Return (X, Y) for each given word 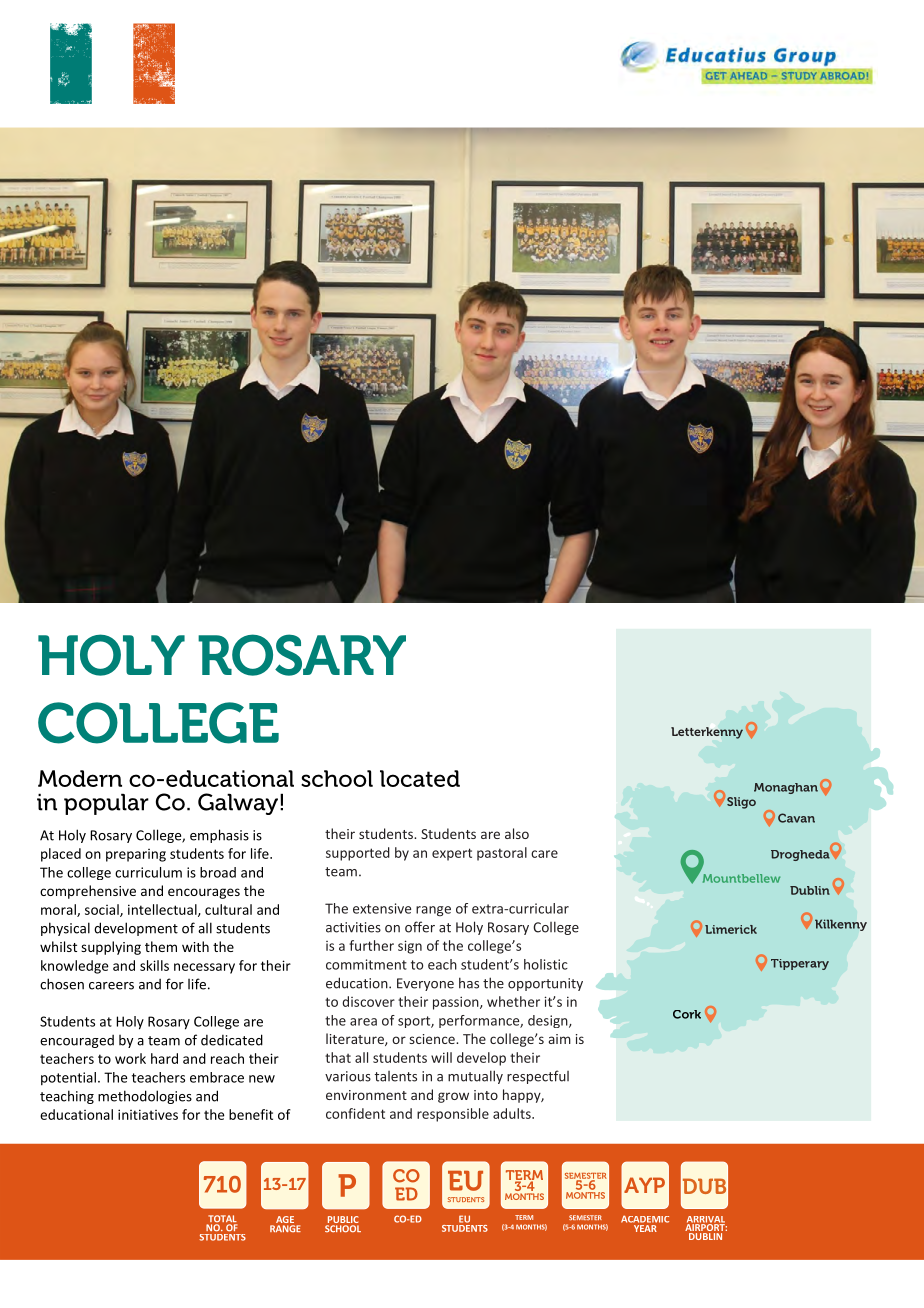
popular (106, 804)
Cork (687, 1014)
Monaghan (786, 788)
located (420, 778)
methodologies (145, 1097)
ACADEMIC (645, 1219)
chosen (62, 984)
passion (457, 1003)
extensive (382, 908)
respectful (538, 1077)
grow (453, 1097)
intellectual (163, 910)
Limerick (731, 929)
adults (513, 1113)
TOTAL (222, 1220)
